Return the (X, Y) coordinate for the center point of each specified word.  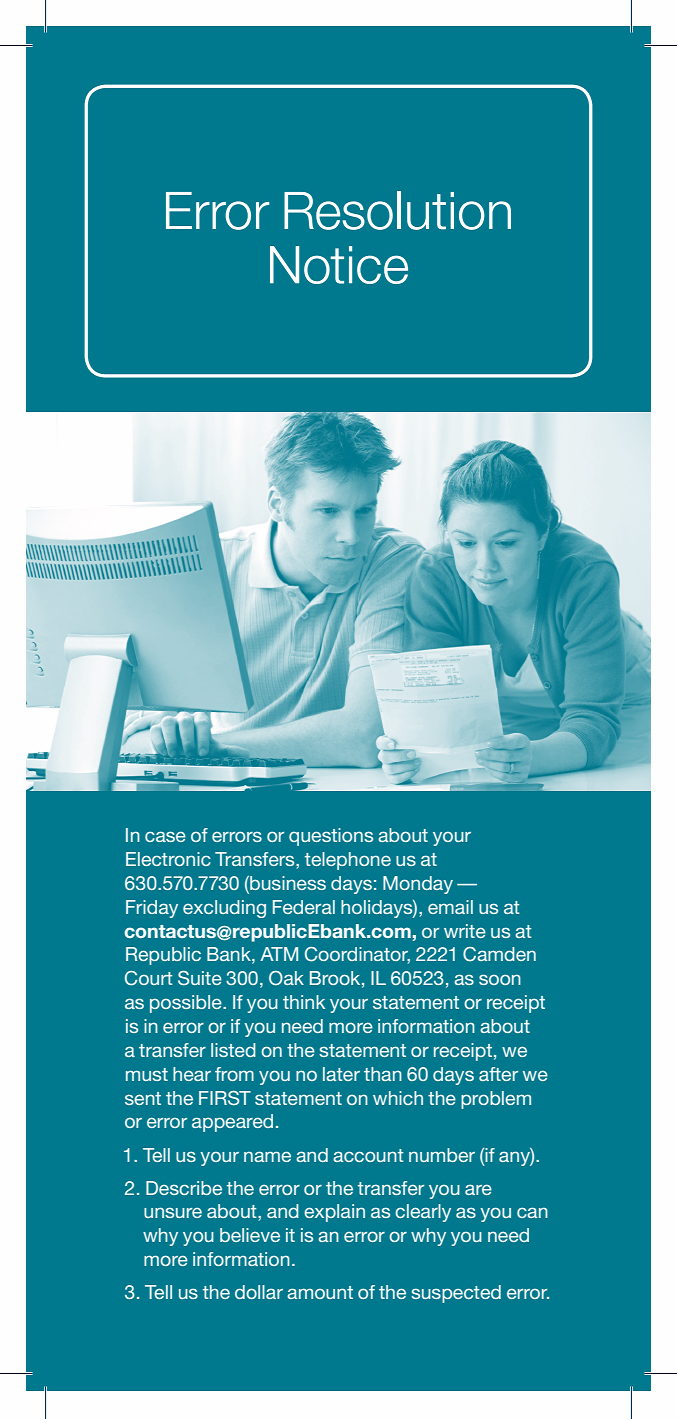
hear (192, 1074)
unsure (173, 1212)
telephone (348, 861)
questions (331, 837)
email (450, 907)
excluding (224, 909)
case (165, 836)
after (498, 1074)
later (341, 1074)
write (465, 931)
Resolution (397, 210)
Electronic (168, 859)
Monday (418, 885)
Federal (304, 907)
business (287, 884)
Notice (339, 265)
